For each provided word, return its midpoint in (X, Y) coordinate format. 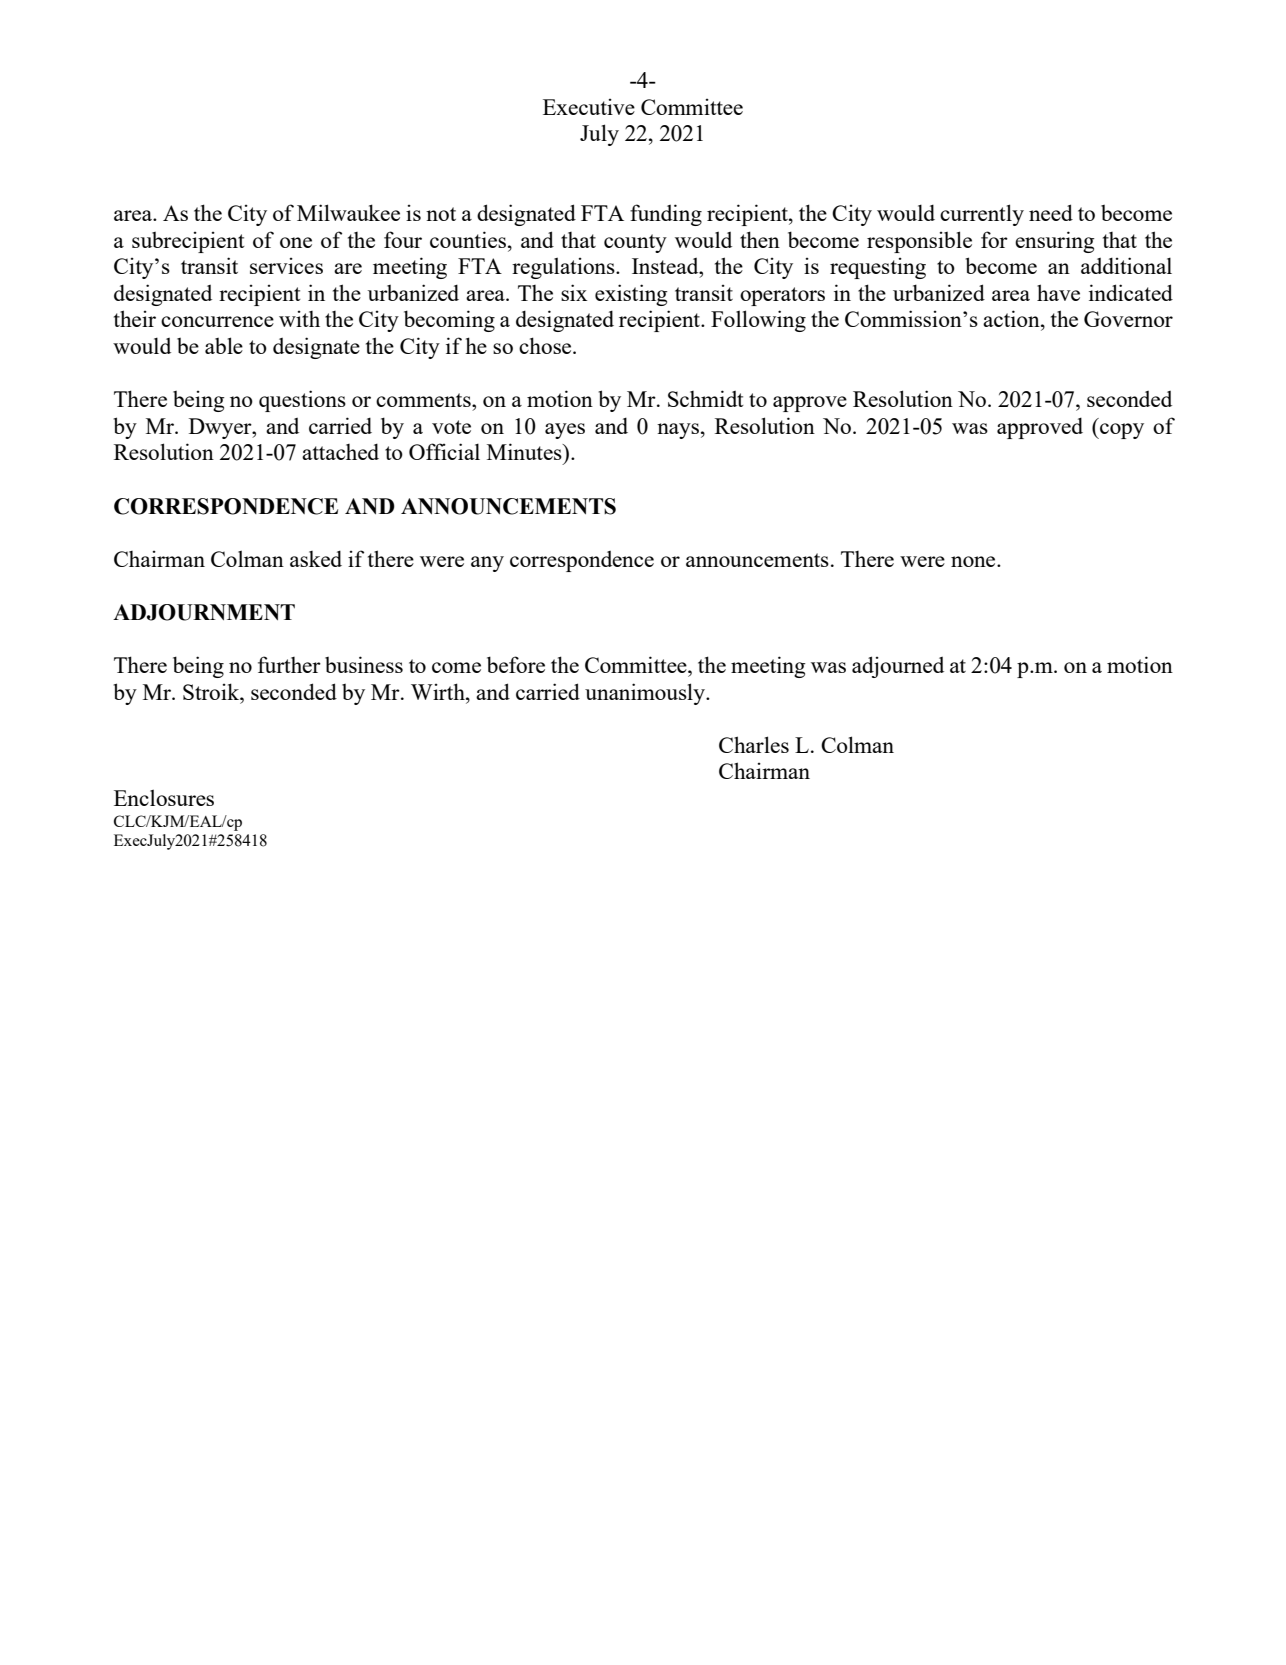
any (487, 564)
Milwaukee (348, 212)
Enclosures (164, 797)
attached (340, 451)
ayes (565, 431)
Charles (754, 744)
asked (316, 558)
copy (1121, 431)
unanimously (646, 694)
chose (546, 345)
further (289, 664)
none (974, 561)
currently (982, 215)
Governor (1128, 319)
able (224, 345)
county (635, 243)
